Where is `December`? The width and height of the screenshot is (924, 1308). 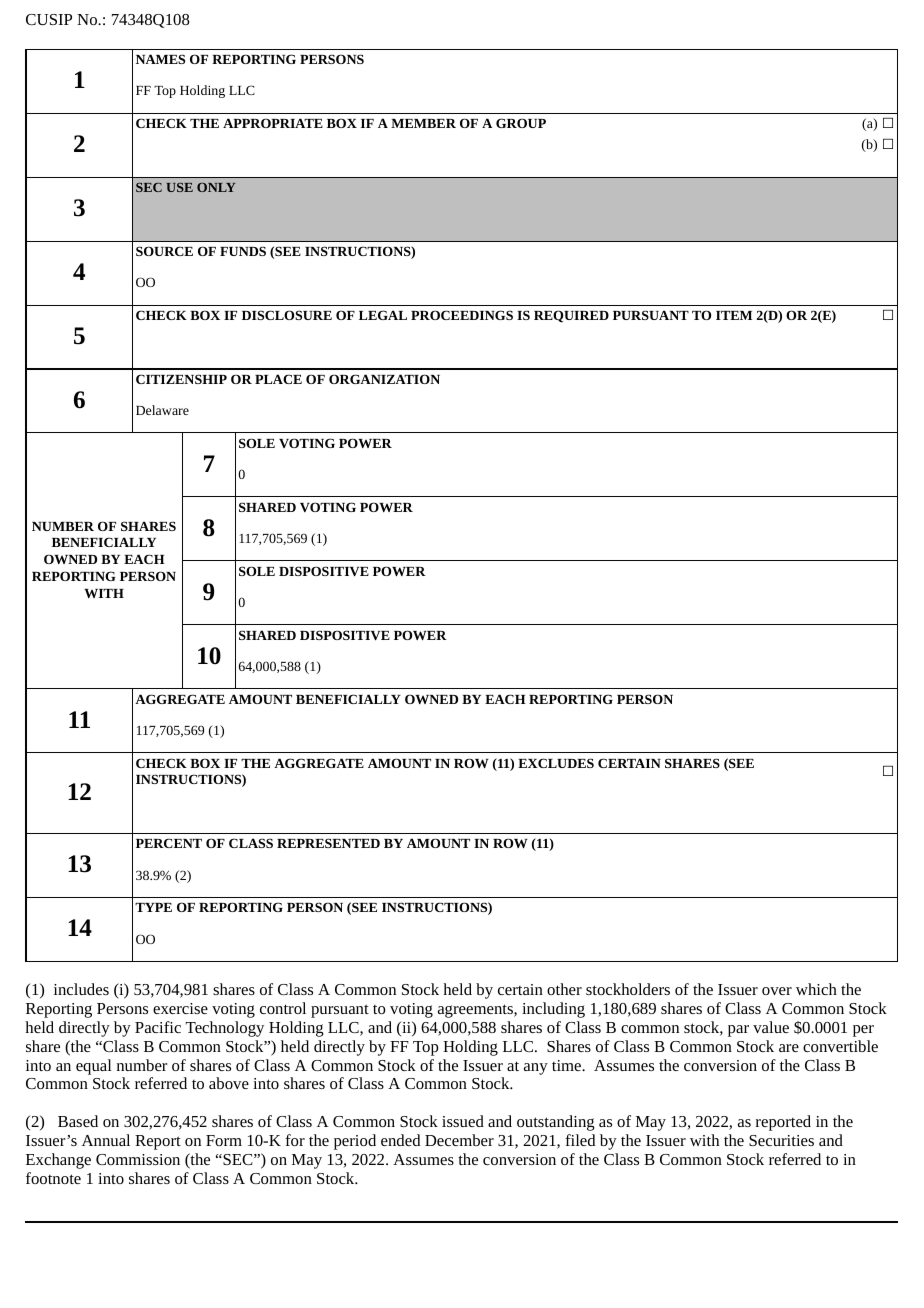 December is located at coordinates (459, 1140).
